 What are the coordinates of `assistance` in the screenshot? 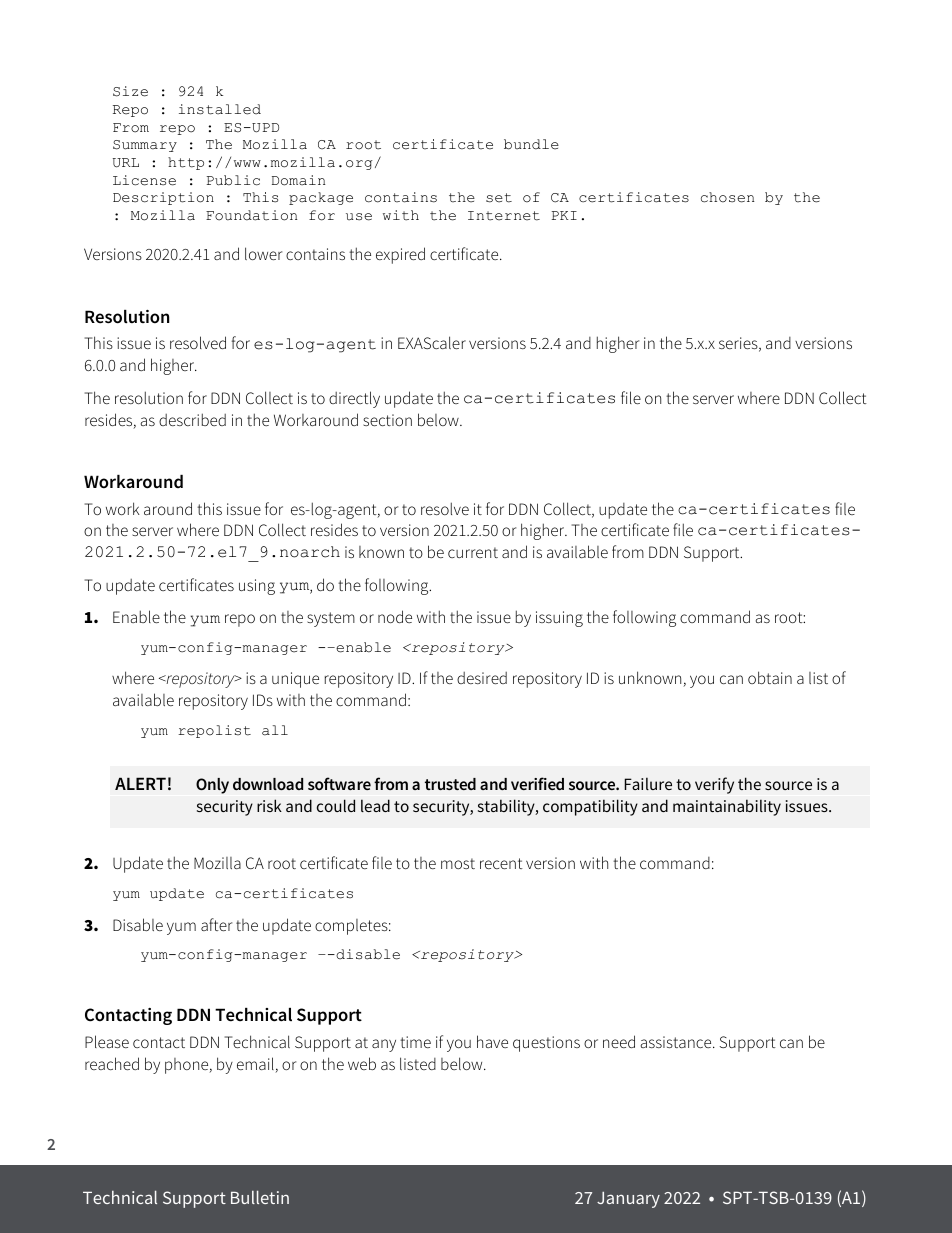 It's located at (677, 1042).
